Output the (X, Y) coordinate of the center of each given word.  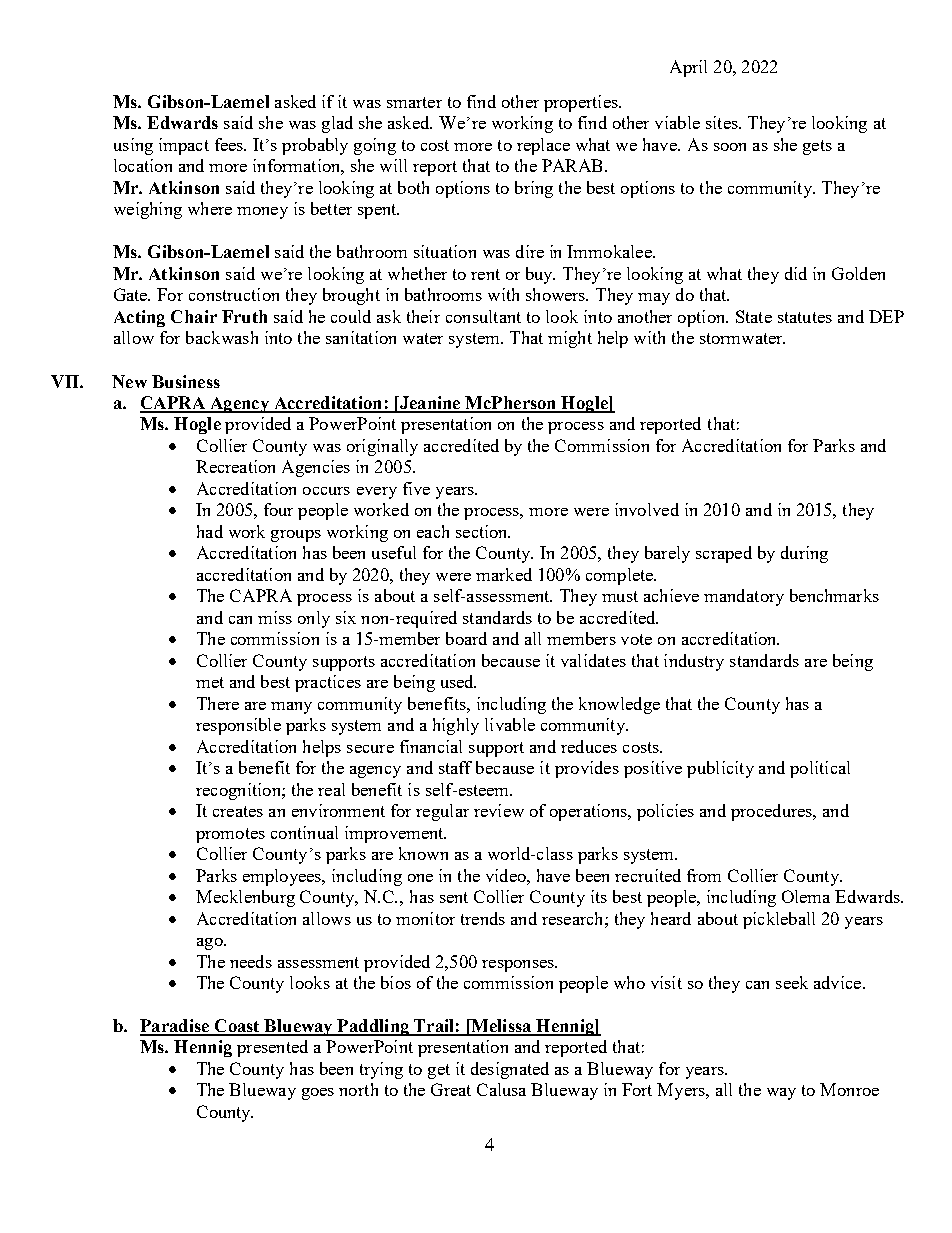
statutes (805, 317)
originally (382, 447)
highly (456, 726)
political (820, 769)
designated (510, 1070)
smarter (414, 102)
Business (186, 381)
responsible (238, 726)
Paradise (176, 1027)
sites (723, 122)
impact (184, 146)
